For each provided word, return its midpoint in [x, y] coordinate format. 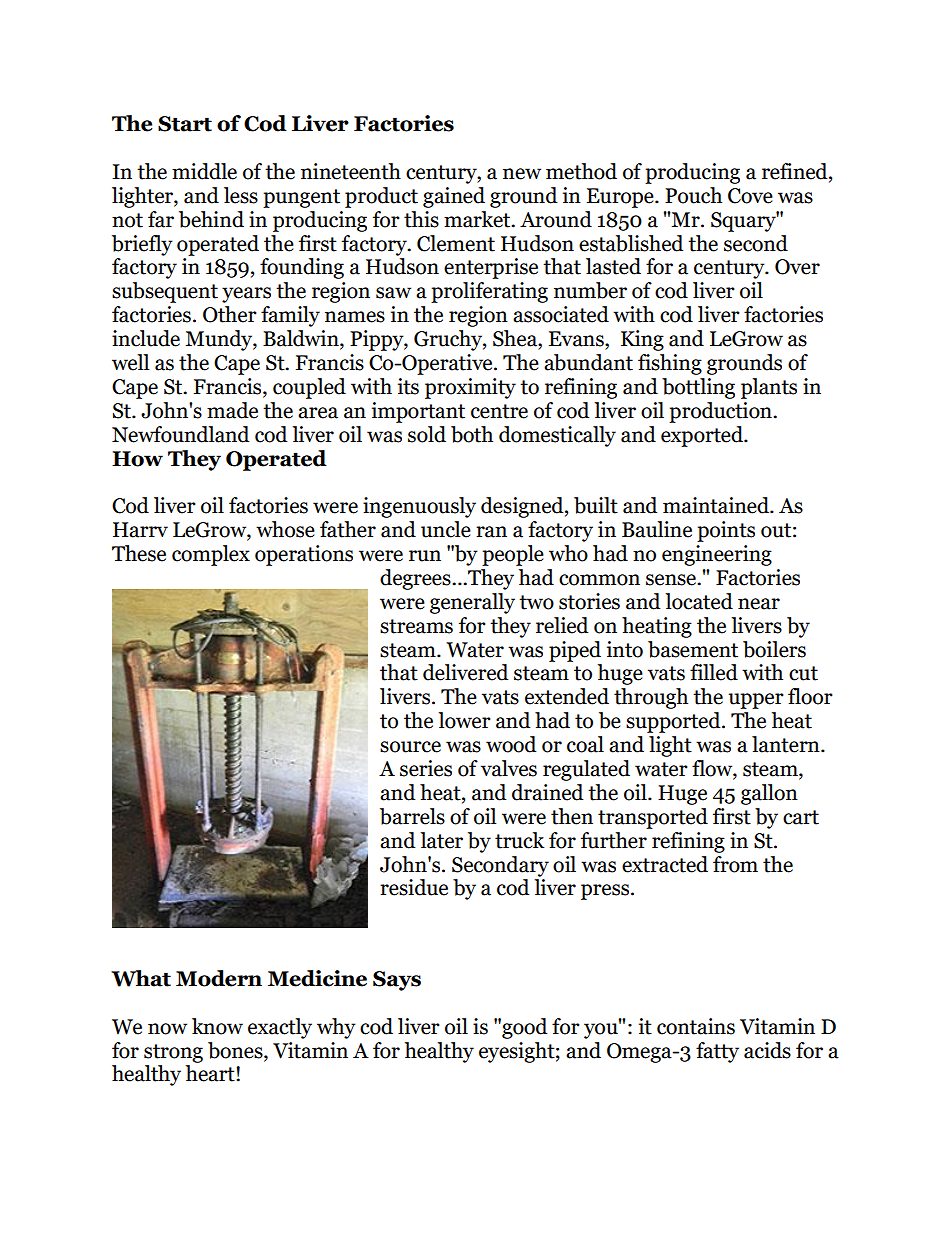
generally [472, 603]
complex [211, 555]
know [217, 1026]
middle [204, 171]
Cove [750, 196]
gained [454, 197]
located [699, 601]
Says [397, 981]
